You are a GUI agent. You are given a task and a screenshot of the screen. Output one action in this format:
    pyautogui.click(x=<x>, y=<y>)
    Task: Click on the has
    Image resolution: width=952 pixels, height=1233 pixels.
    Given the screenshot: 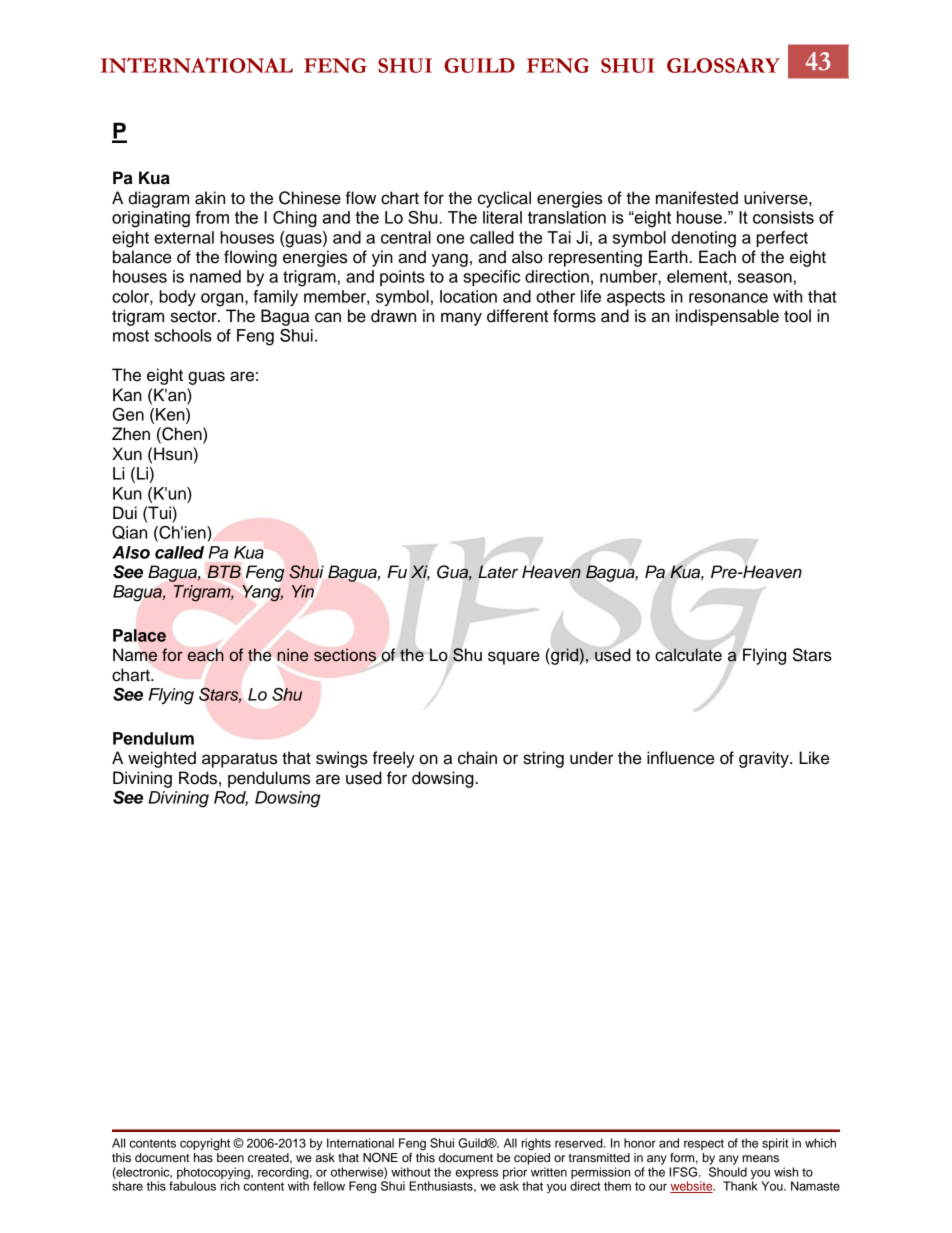 What is the action you would take?
    pyautogui.click(x=203, y=1157)
